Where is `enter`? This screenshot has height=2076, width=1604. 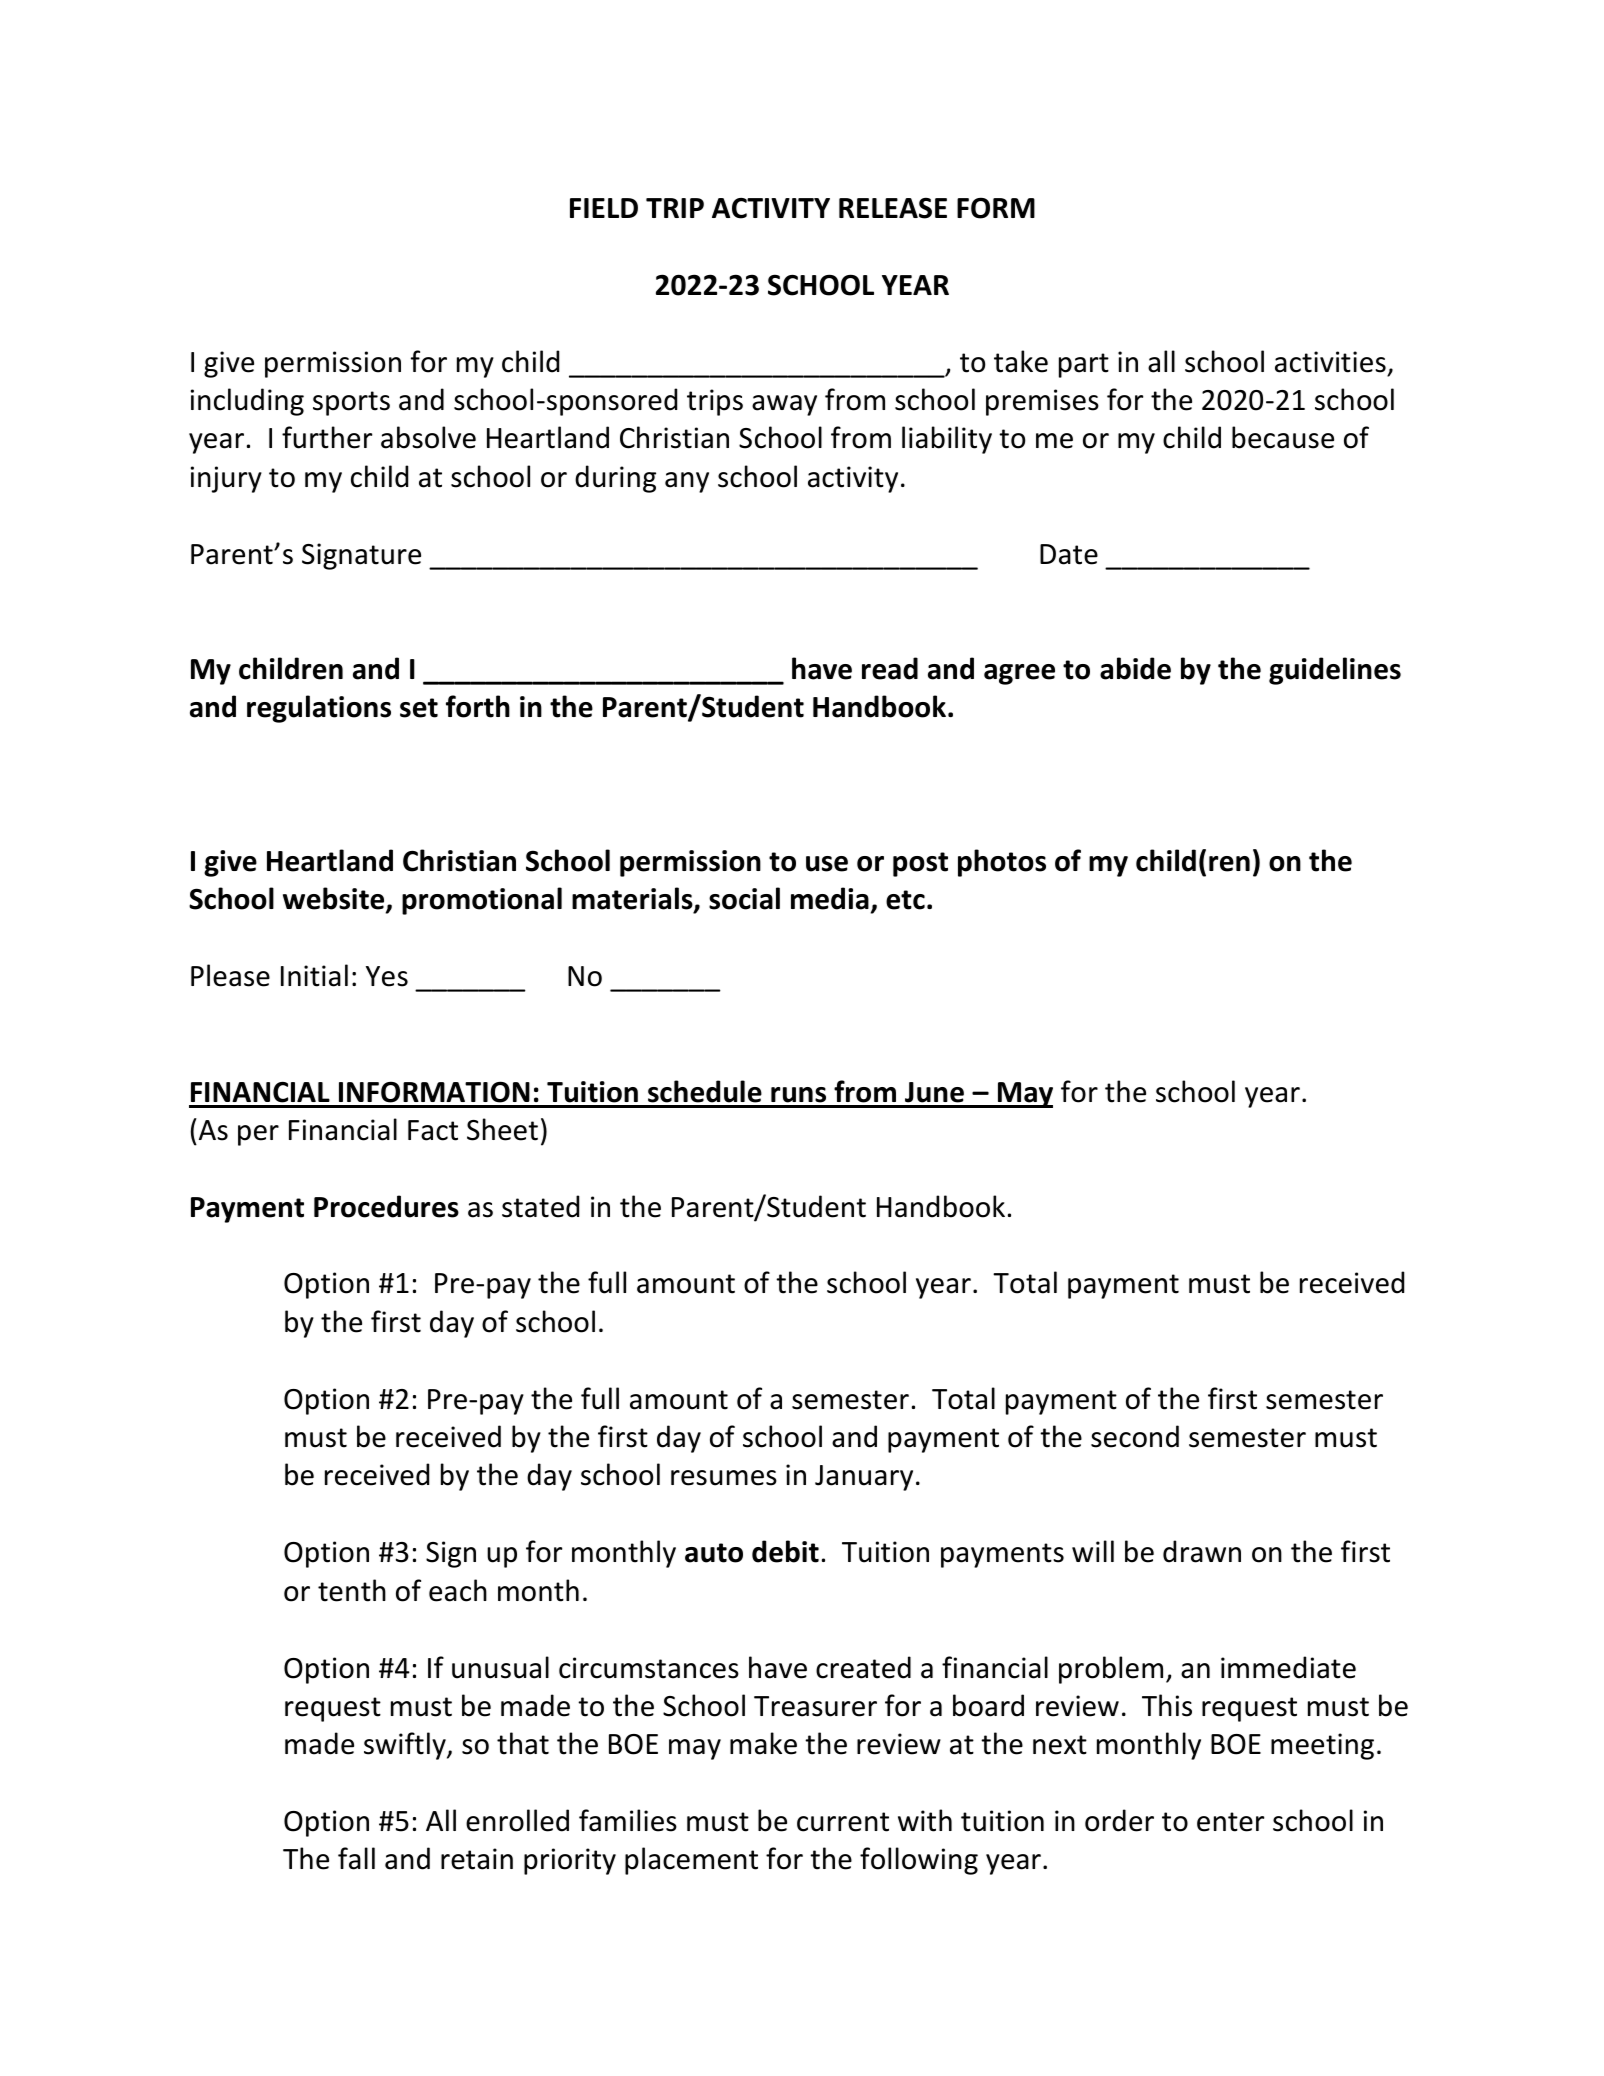 enter is located at coordinates (1230, 1822).
